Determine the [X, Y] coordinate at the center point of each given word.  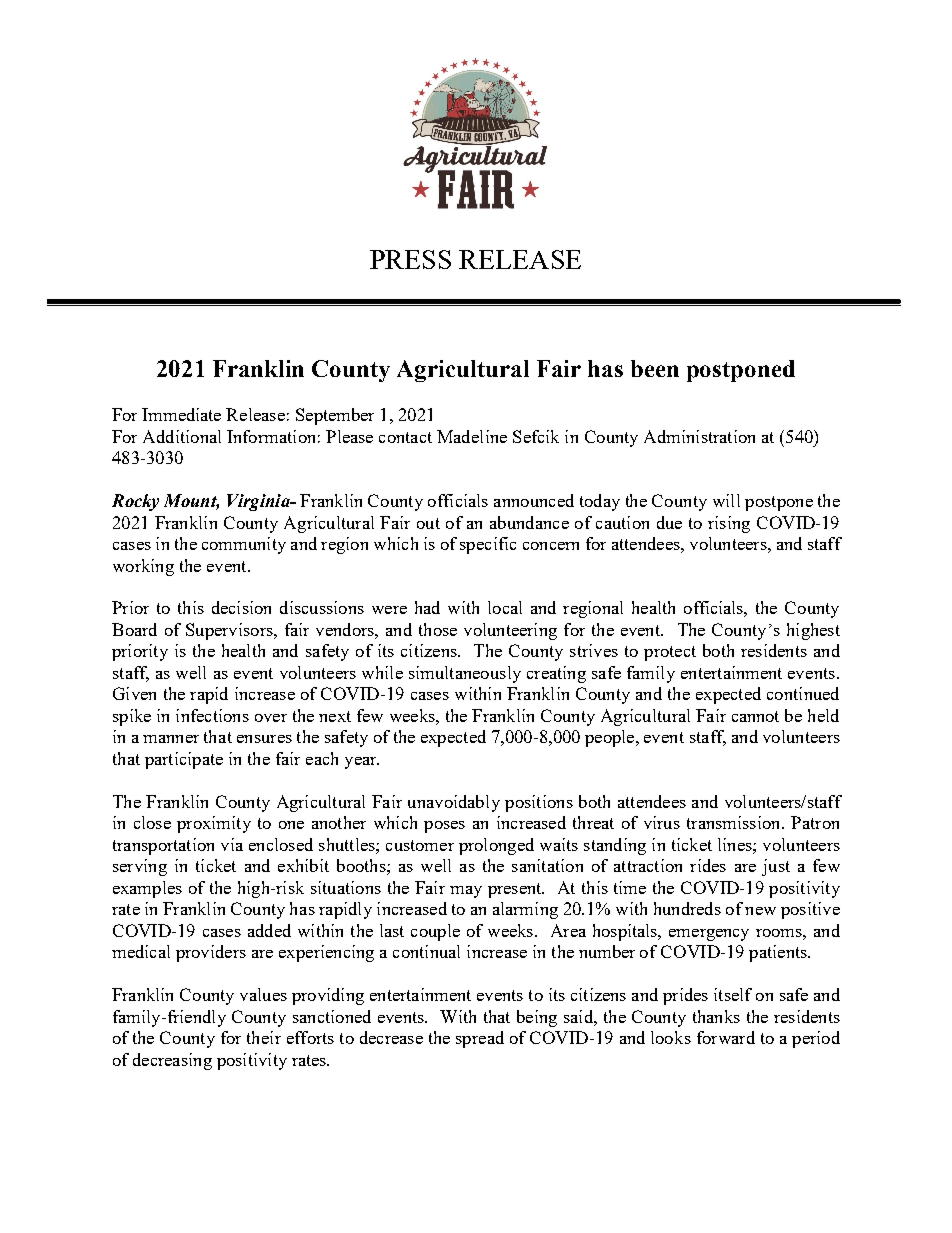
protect [670, 653]
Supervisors [230, 631]
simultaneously [465, 674]
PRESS [410, 259]
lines [736, 844]
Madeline [472, 436]
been [655, 368]
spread [480, 1039]
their [264, 1037]
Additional [182, 436]
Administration [699, 436]
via [232, 844]
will [726, 500]
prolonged [496, 846]
